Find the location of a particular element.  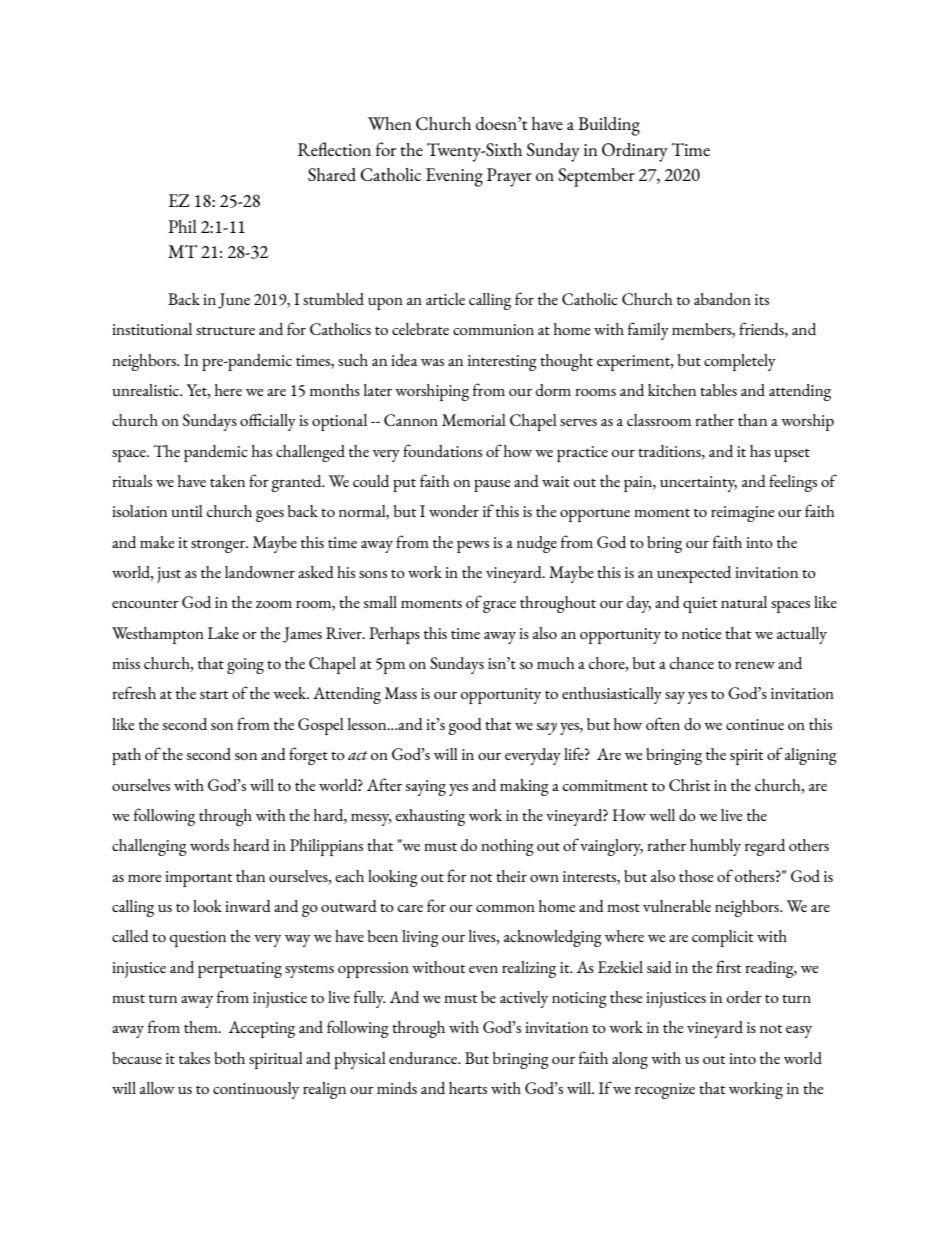

Ordinary is located at coordinates (635, 152).
